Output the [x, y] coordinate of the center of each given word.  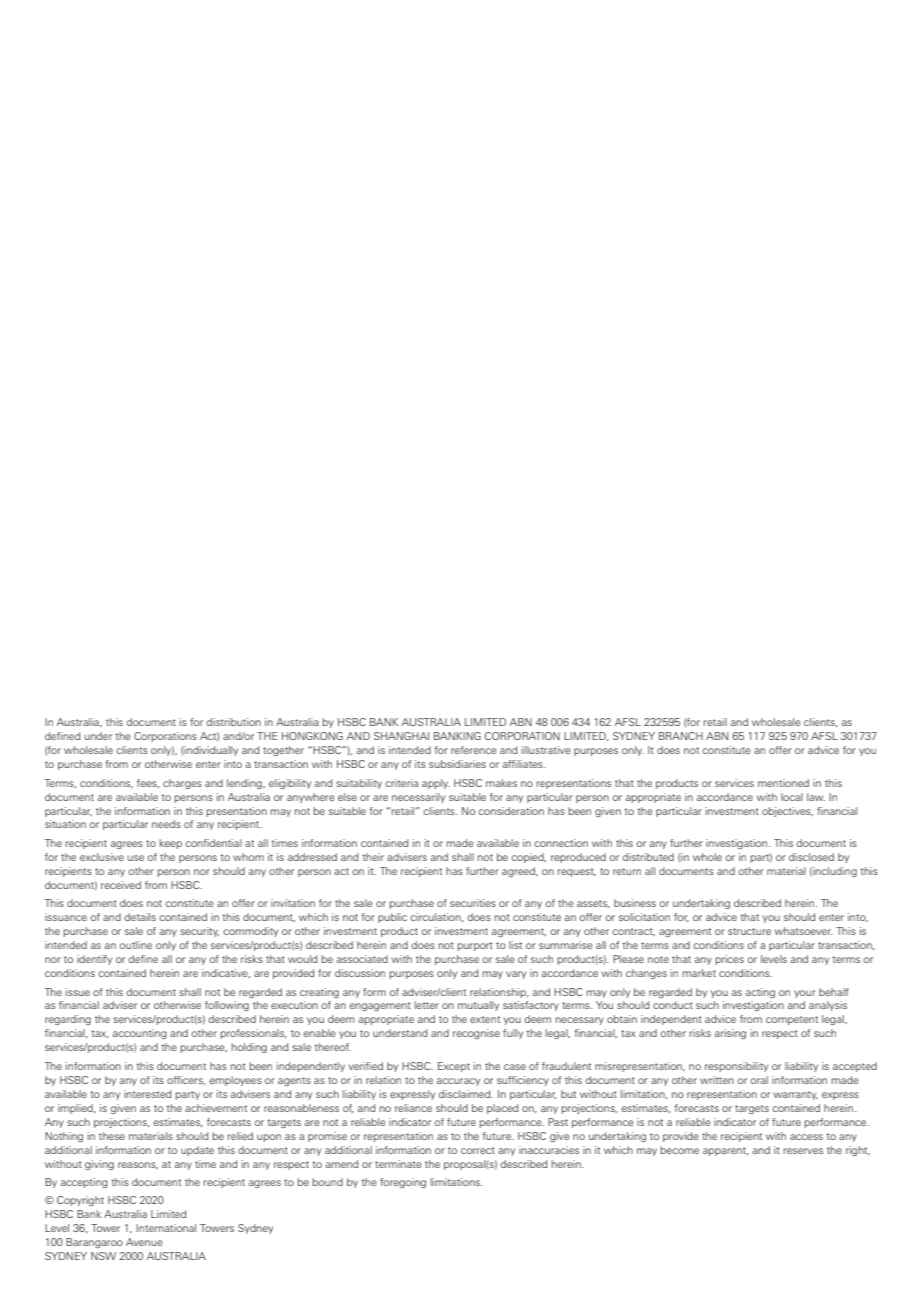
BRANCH [681, 736]
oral [759, 1080]
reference [474, 750]
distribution [234, 722]
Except [454, 1067]
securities [473, 903]
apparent [726, 1151]
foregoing [403, 1183]
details [140, 917]
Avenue [144, 1242]
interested [147, 1094]
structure [749, 931]
